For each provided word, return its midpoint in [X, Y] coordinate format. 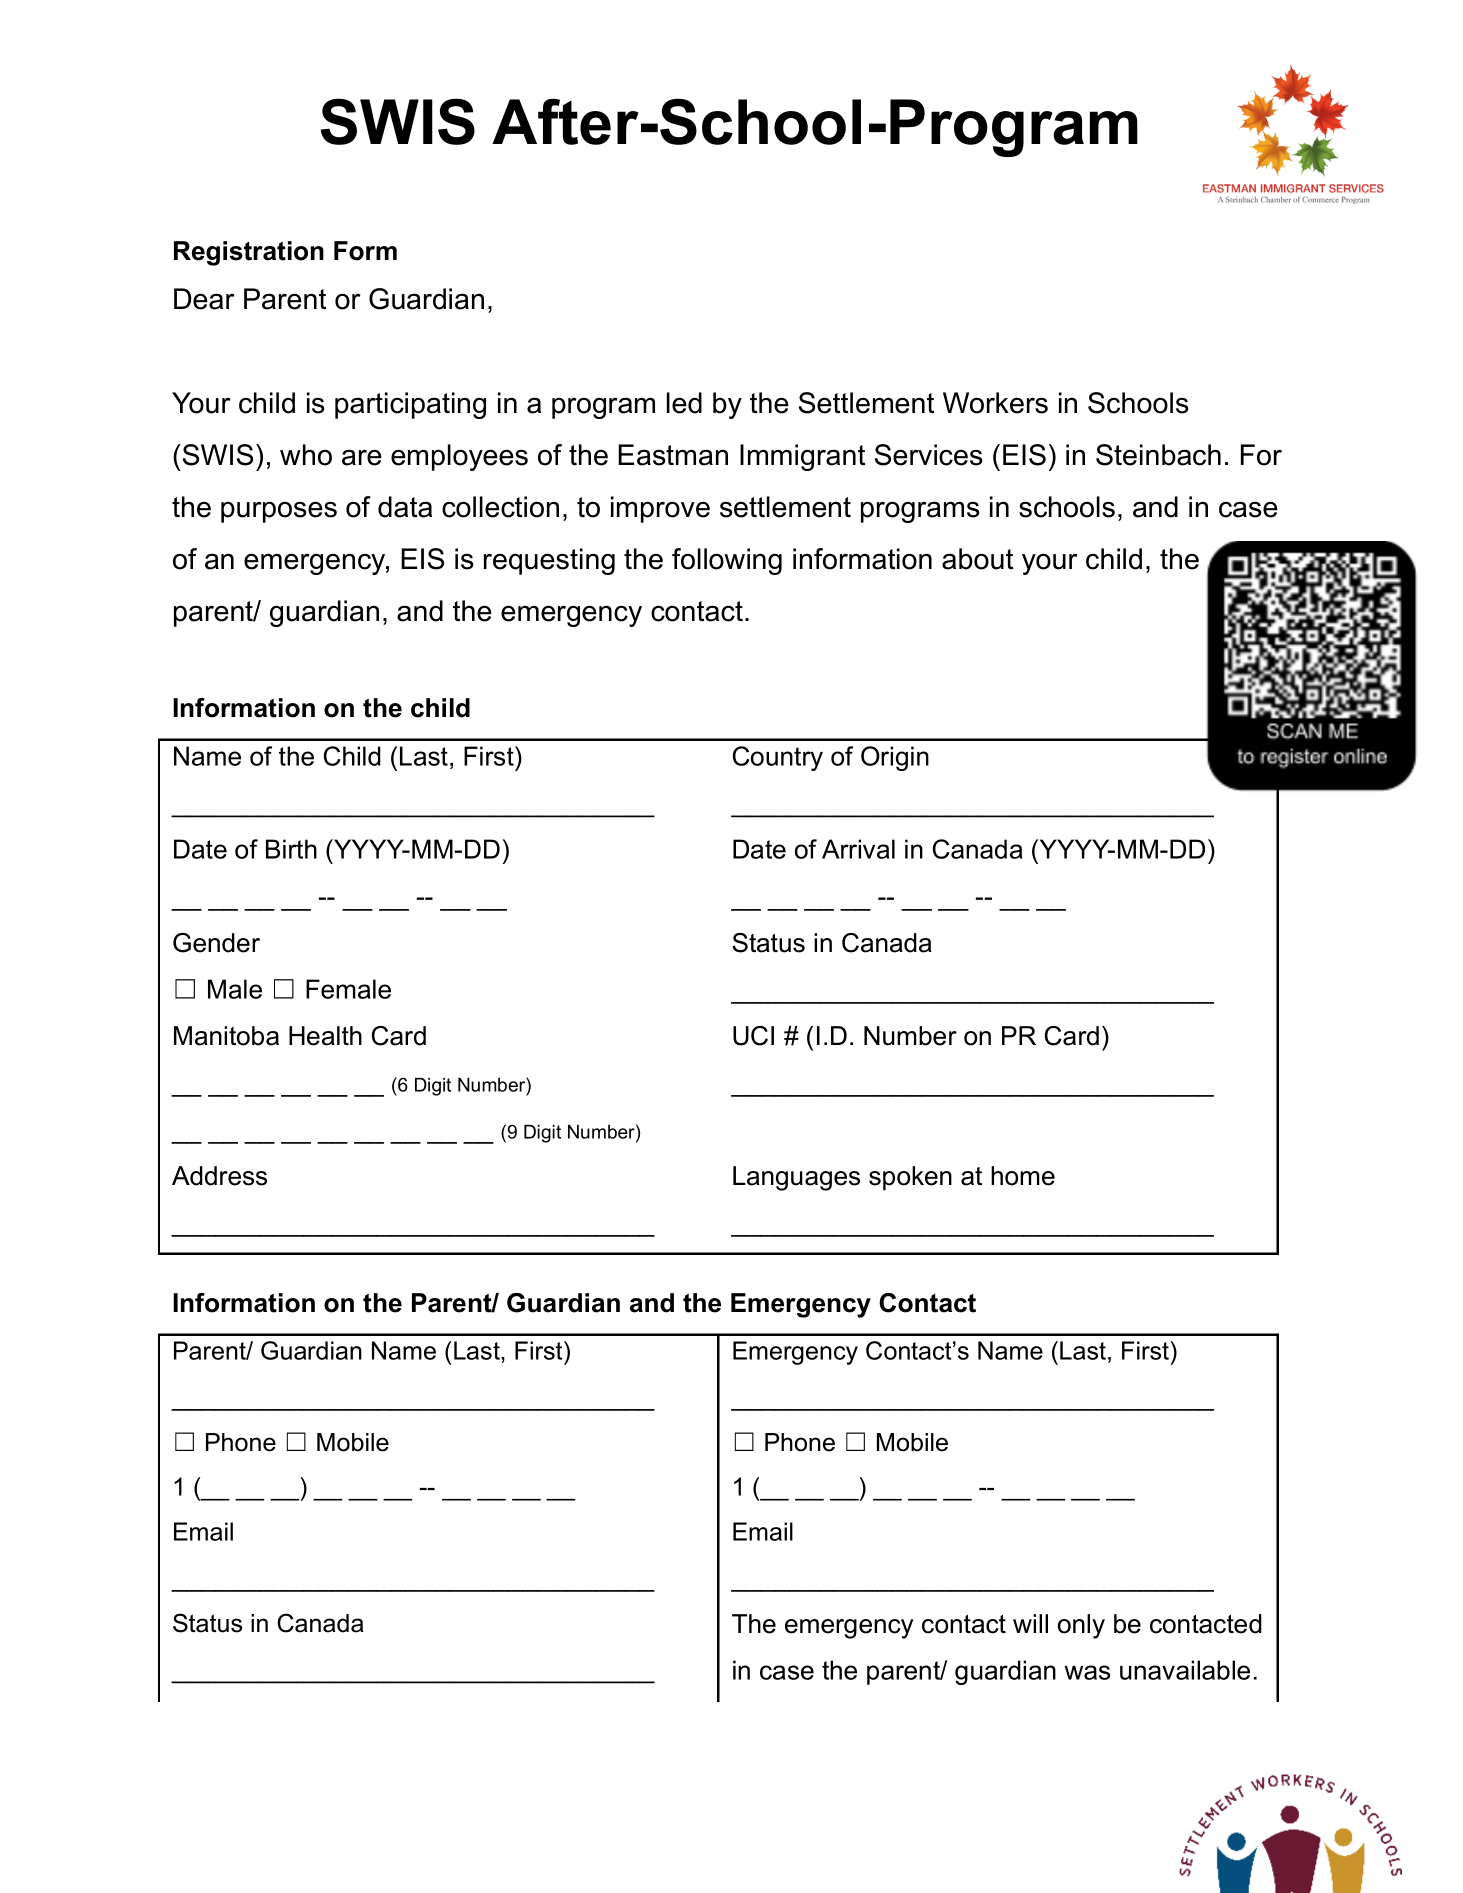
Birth [291, 849]
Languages [796, 1178]
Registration [249, 253]
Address [219, 1176]
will [1030, 1623]
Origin [895, 758]
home [1023, 1176]
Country [778, 758]
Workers [995, 403]
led [684, 403]
